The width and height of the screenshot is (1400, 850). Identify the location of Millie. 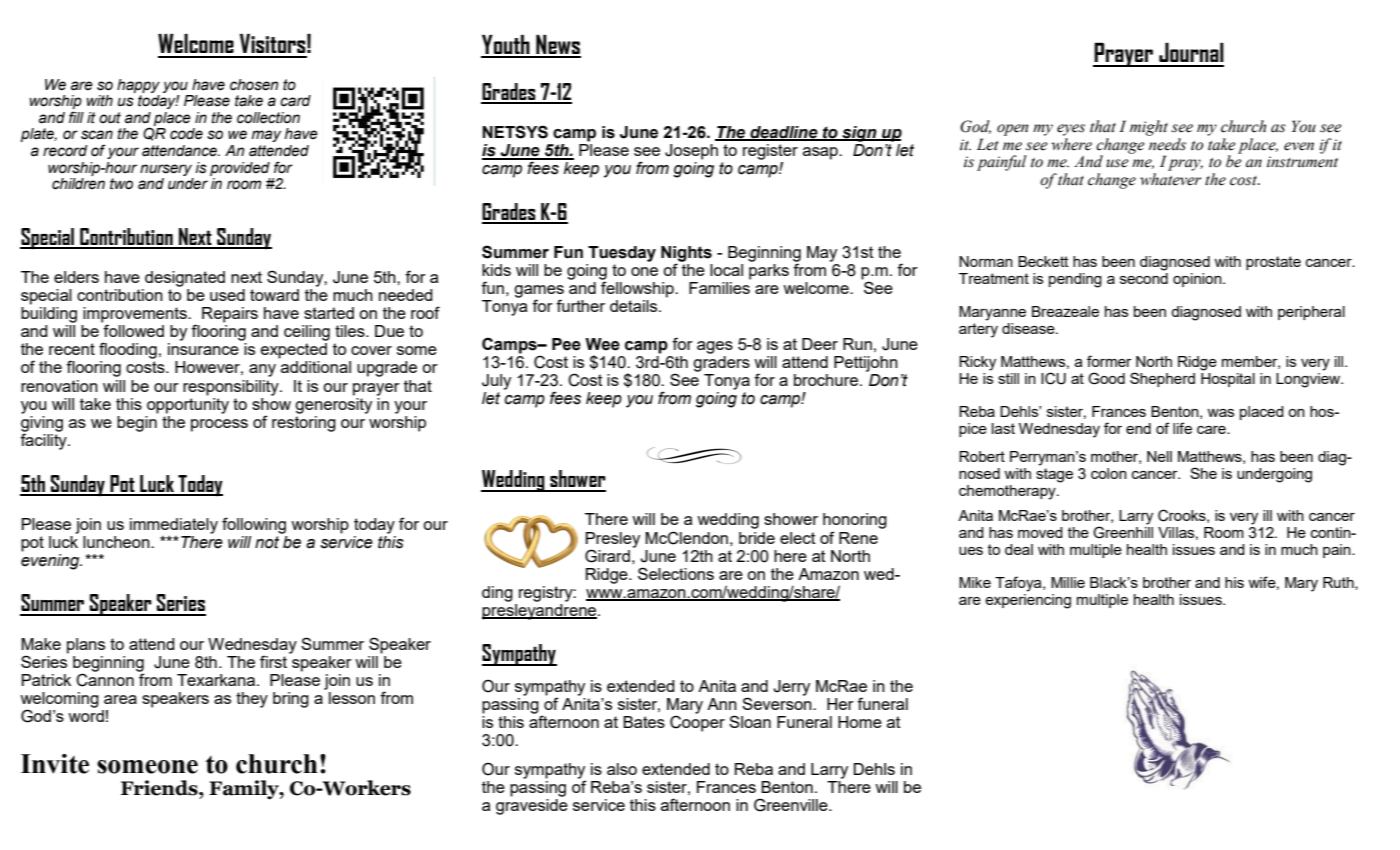
(1068, 582).
